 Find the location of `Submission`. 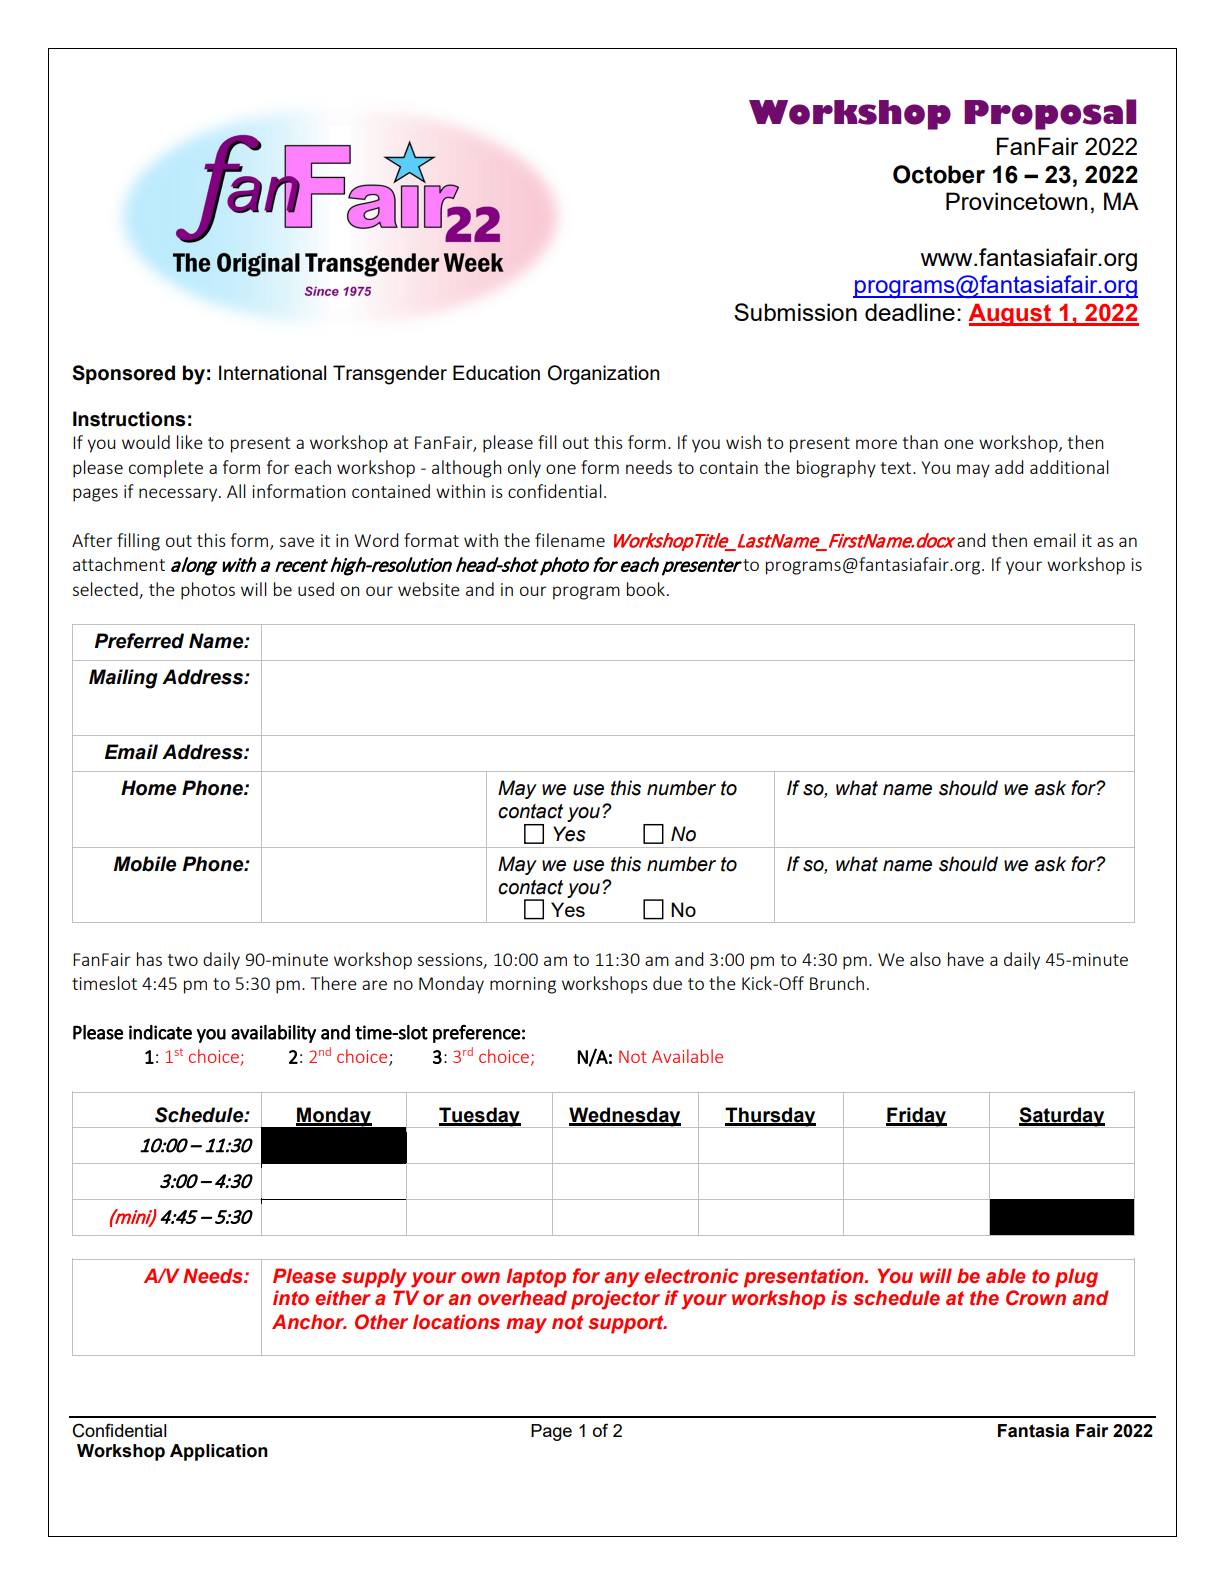

Submission is located at coordinates (795, 312).
